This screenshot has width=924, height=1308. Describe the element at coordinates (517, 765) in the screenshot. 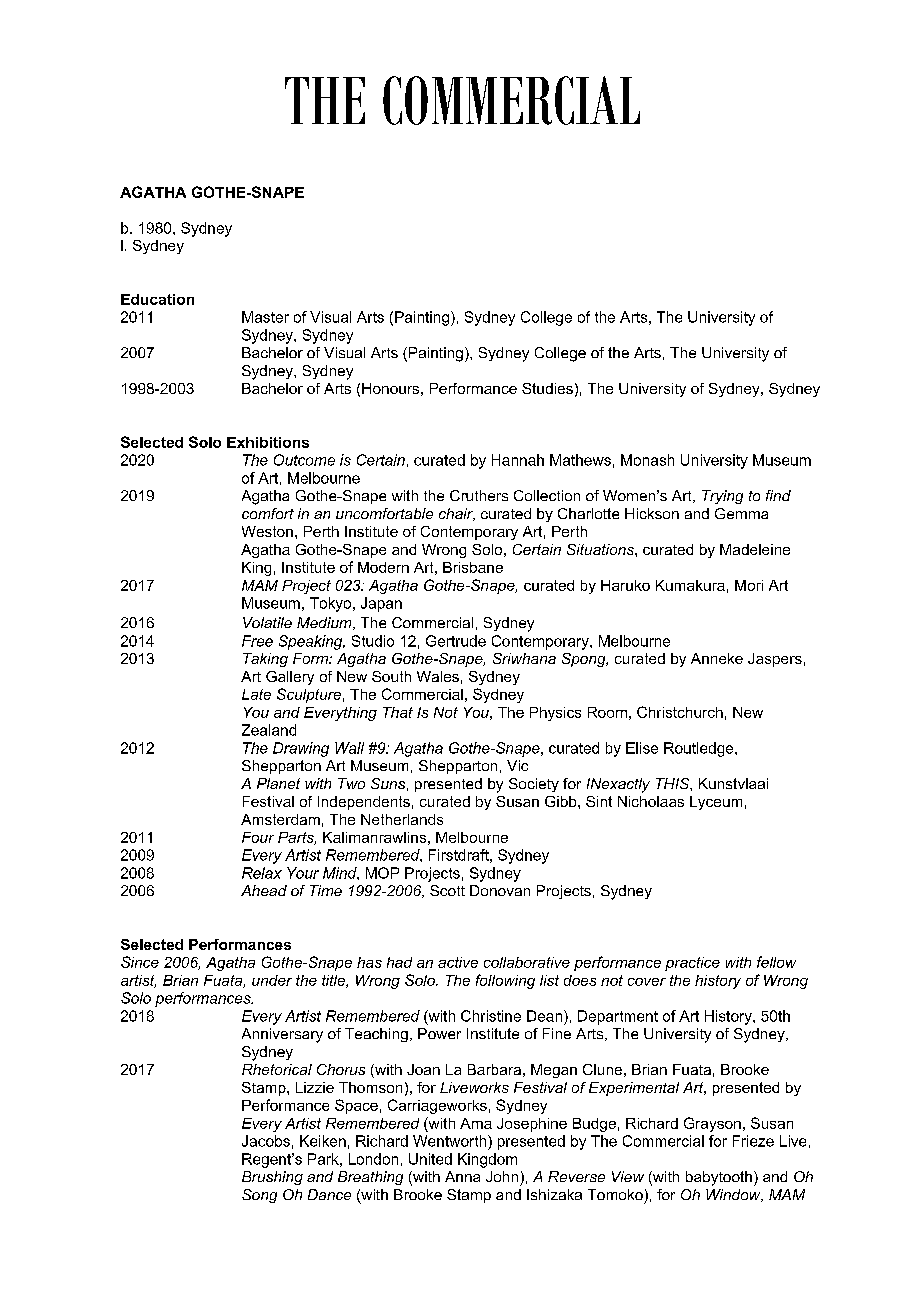

I see `Vic` at that location.
